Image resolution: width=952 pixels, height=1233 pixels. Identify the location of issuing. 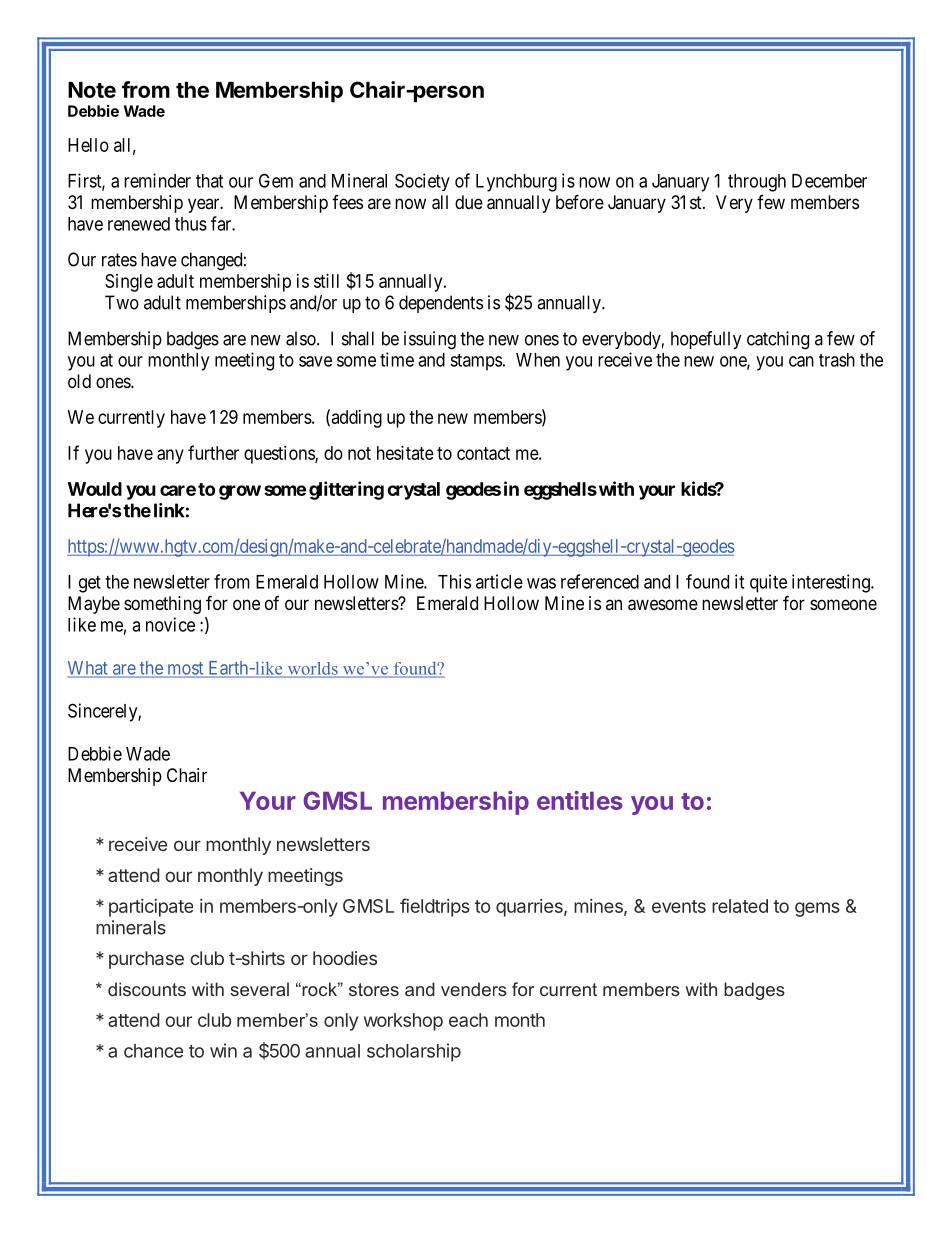
(430, 340).
